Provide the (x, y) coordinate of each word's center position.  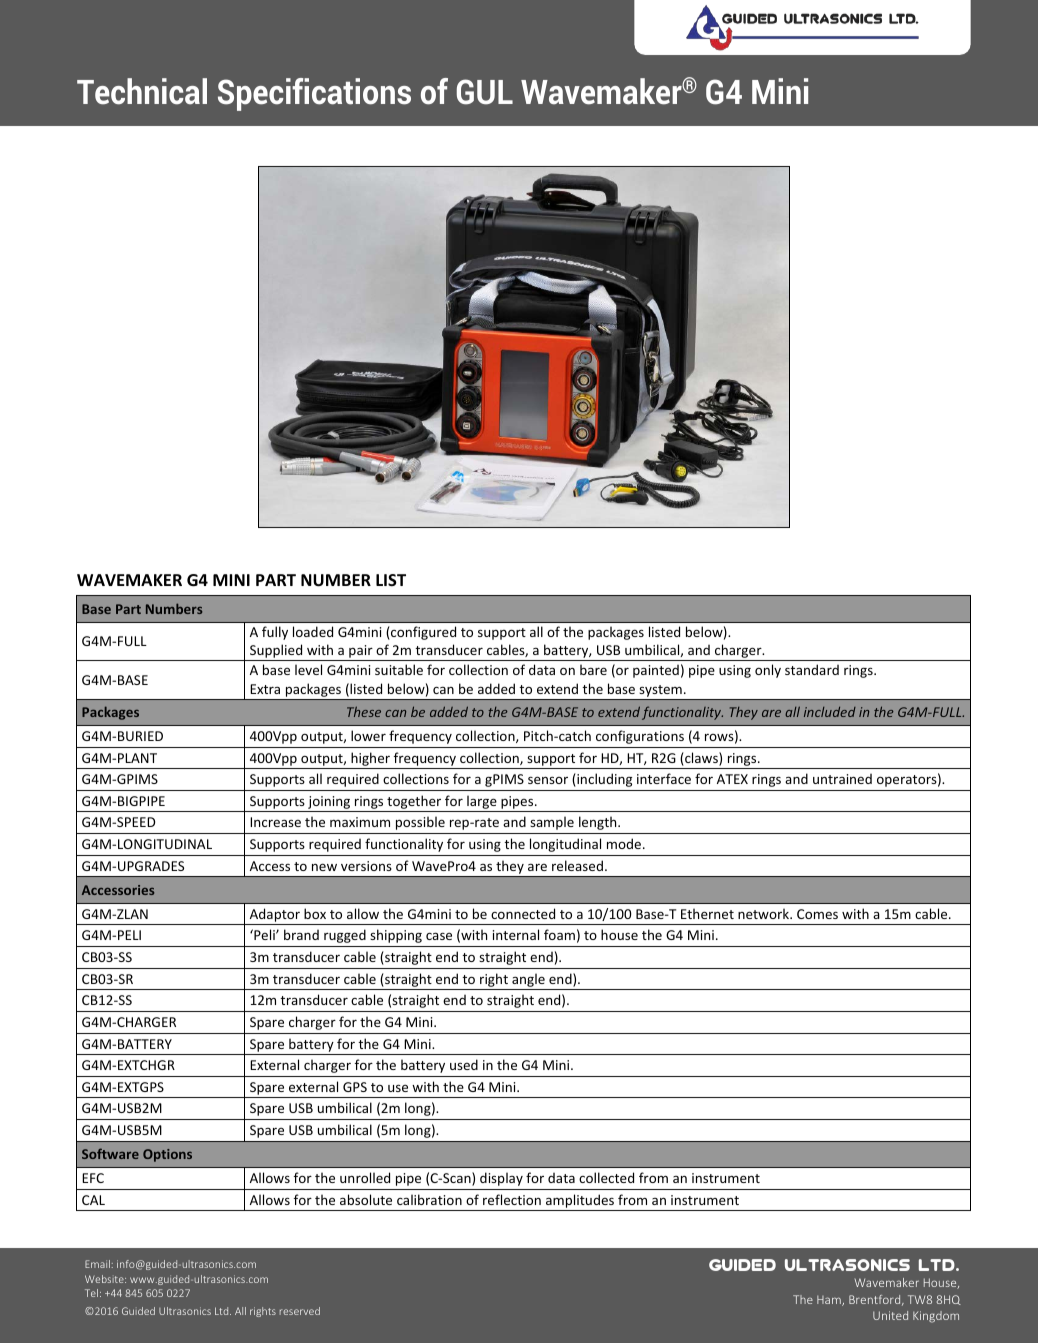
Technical (142, 91)
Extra (265, 689)
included (830, 712)
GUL (485, 92)
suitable (399, 669)
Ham (830, 1301)
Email (97, 1264)
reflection (512, 1199)
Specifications (314, 94)
